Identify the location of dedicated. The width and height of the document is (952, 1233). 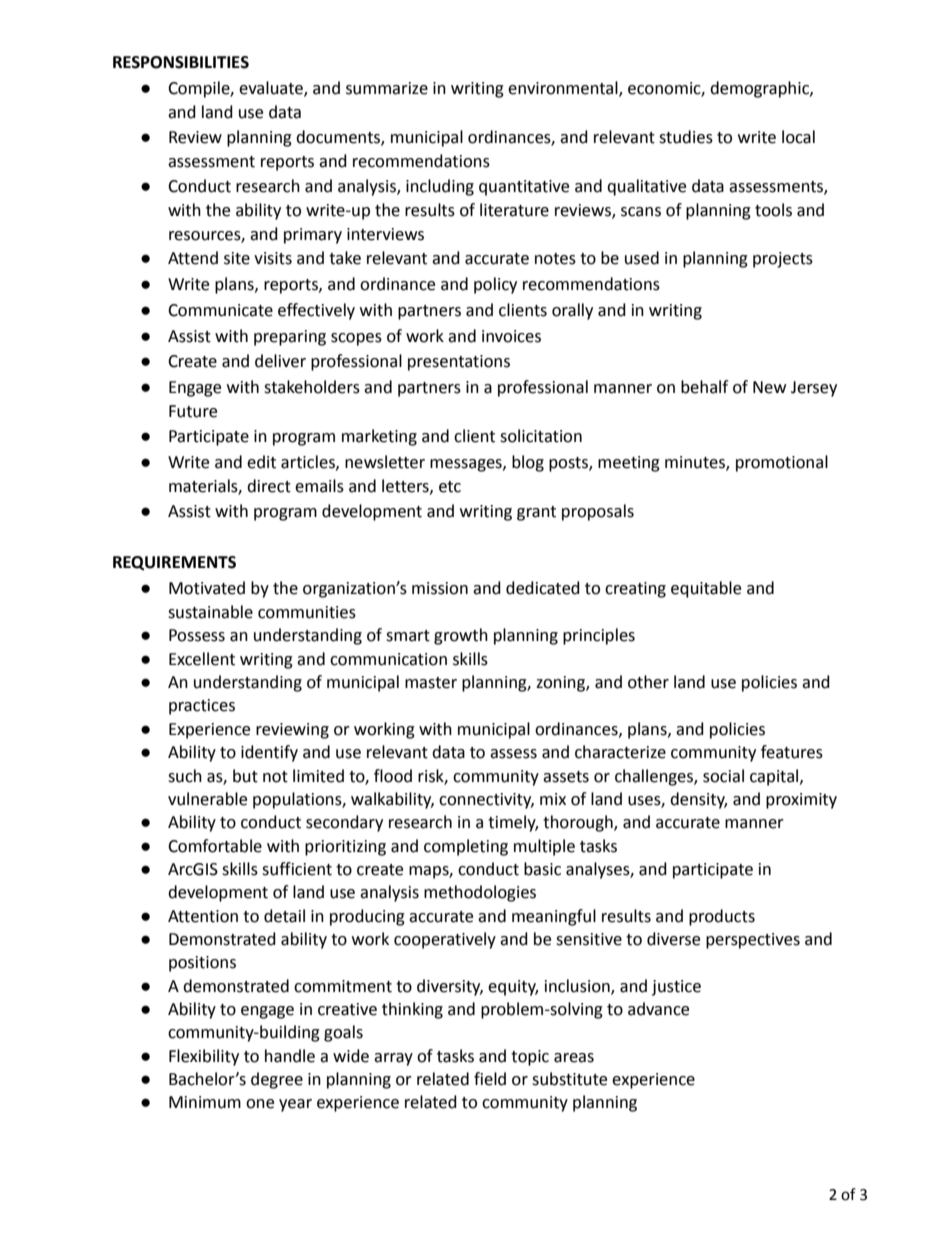
(543, 588).
